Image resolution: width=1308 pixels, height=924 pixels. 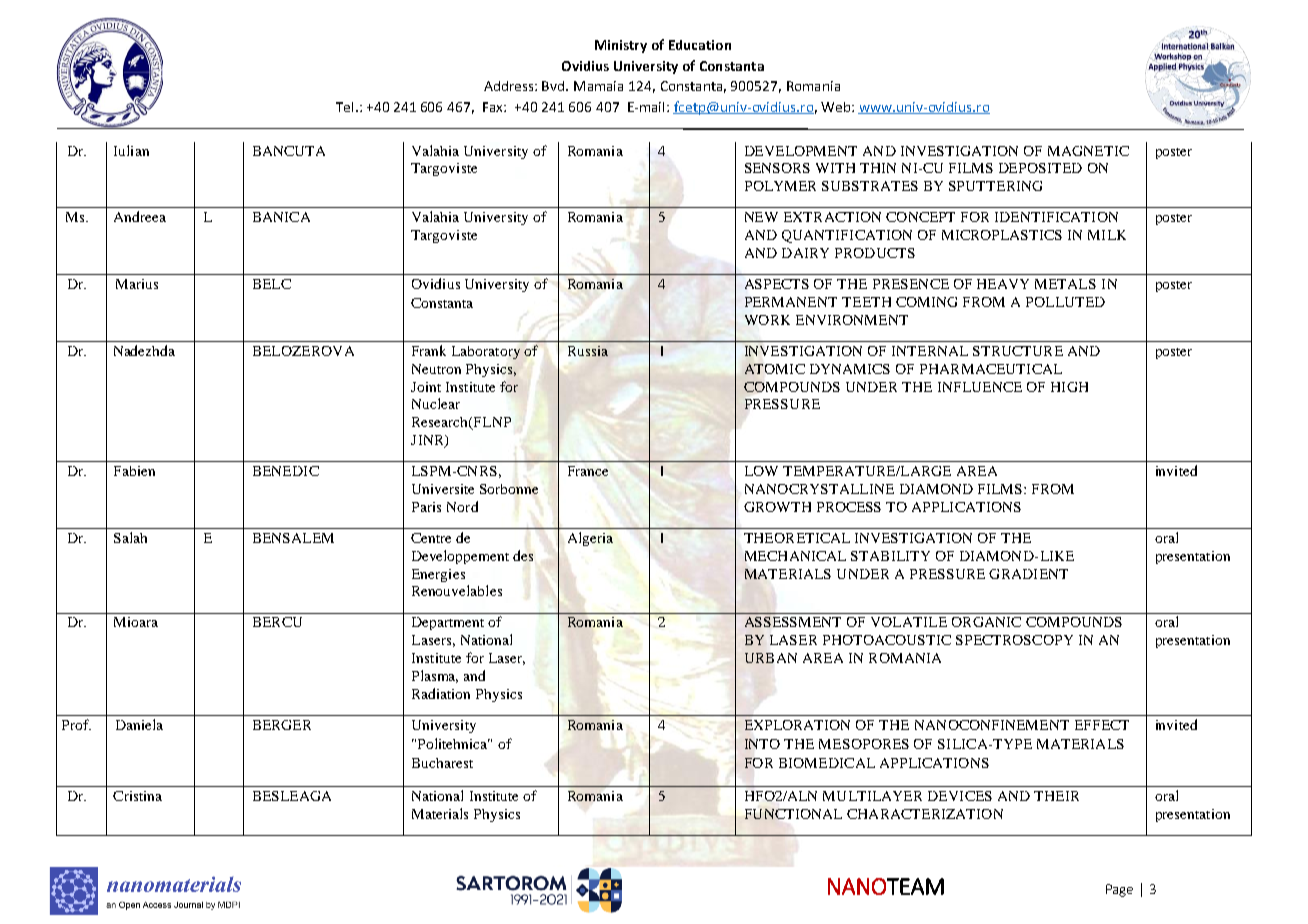 I want to click on PROCESS, so click(x=849, y=507).
